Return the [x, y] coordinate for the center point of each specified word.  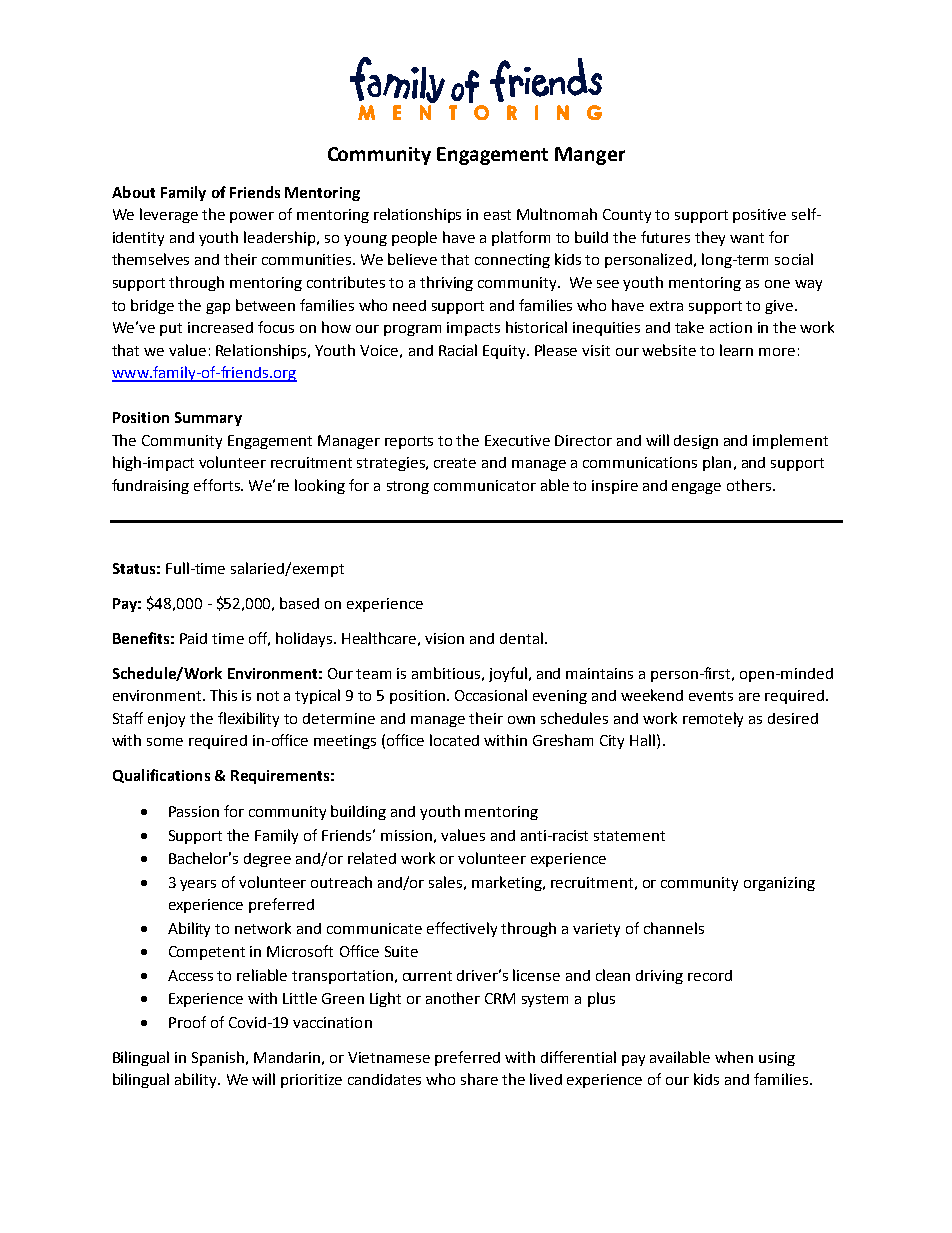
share [479, 1079]
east [497, 215]
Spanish [219, 1058]
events [711, 696]
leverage [169, 215]
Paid [193, 638]
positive [759, 216]
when [734, 1057]
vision [444, 638]
